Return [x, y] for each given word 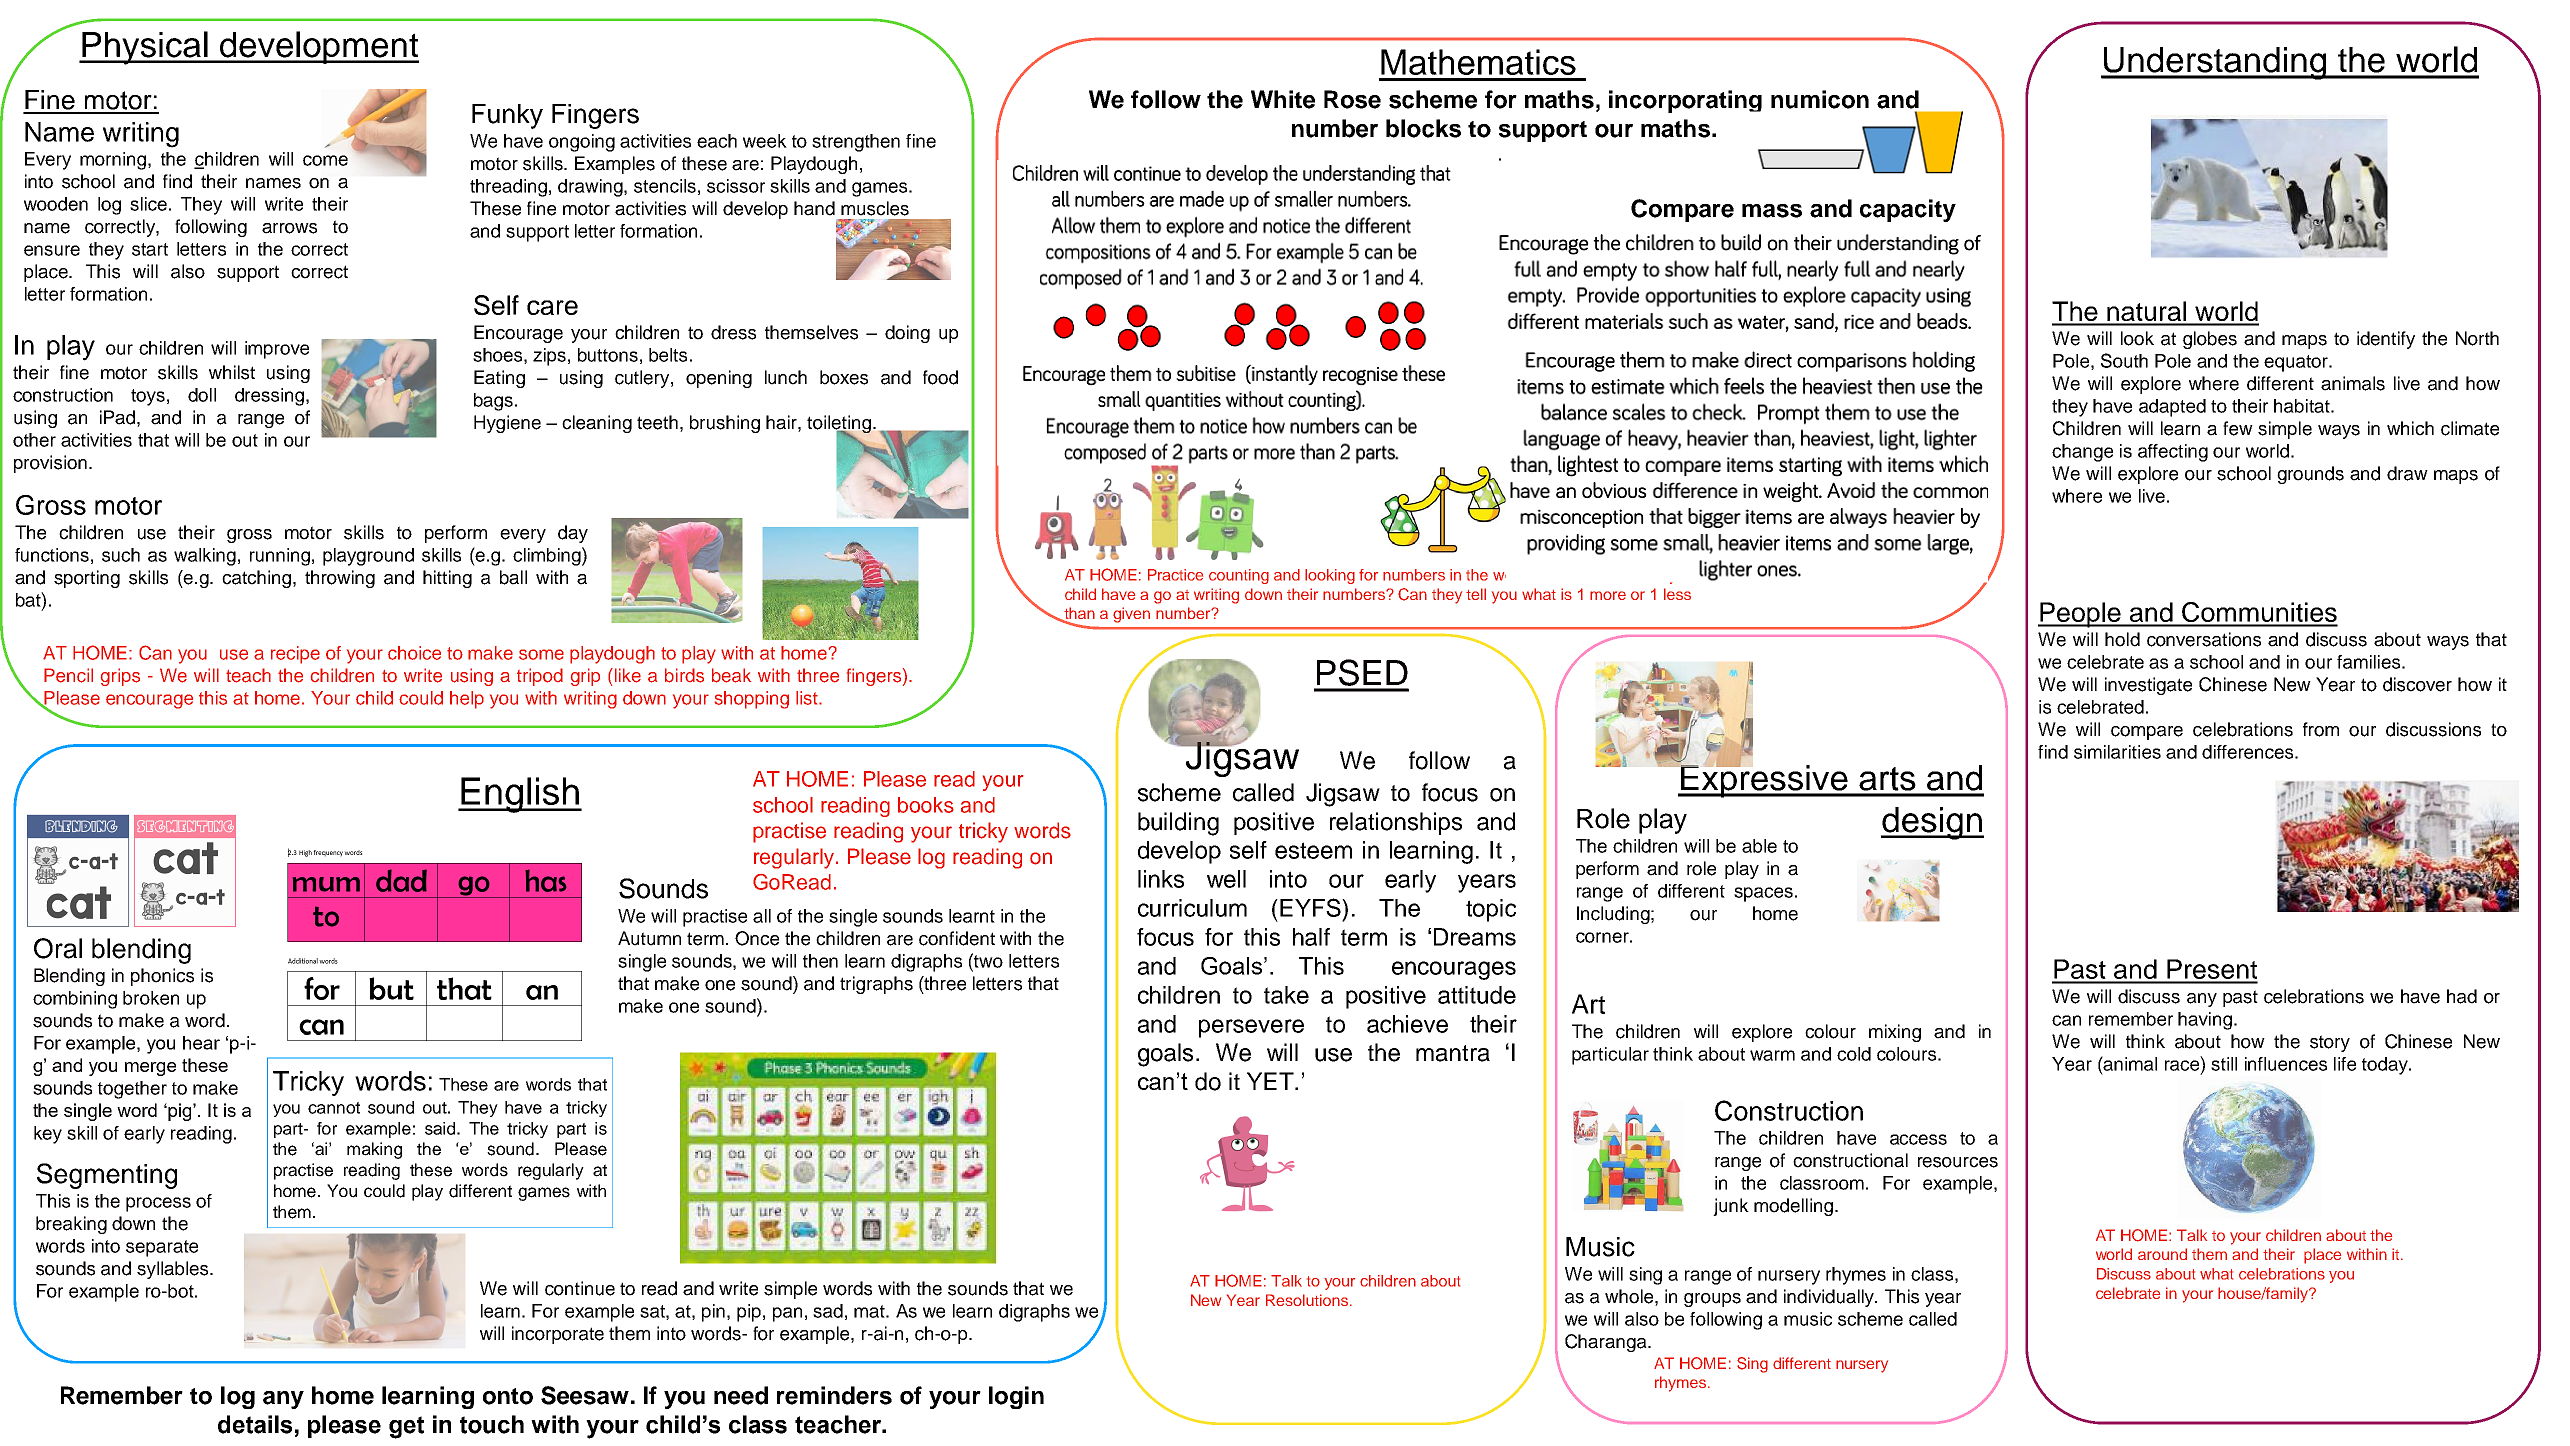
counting [1239, 576]
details [255, 1424]
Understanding [2215, 63]
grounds [2310, 475]
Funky [507, 116]
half [1311, 937]
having [2205, 1021]
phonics [162, 977]
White [1283, 99]
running [280, 557]
